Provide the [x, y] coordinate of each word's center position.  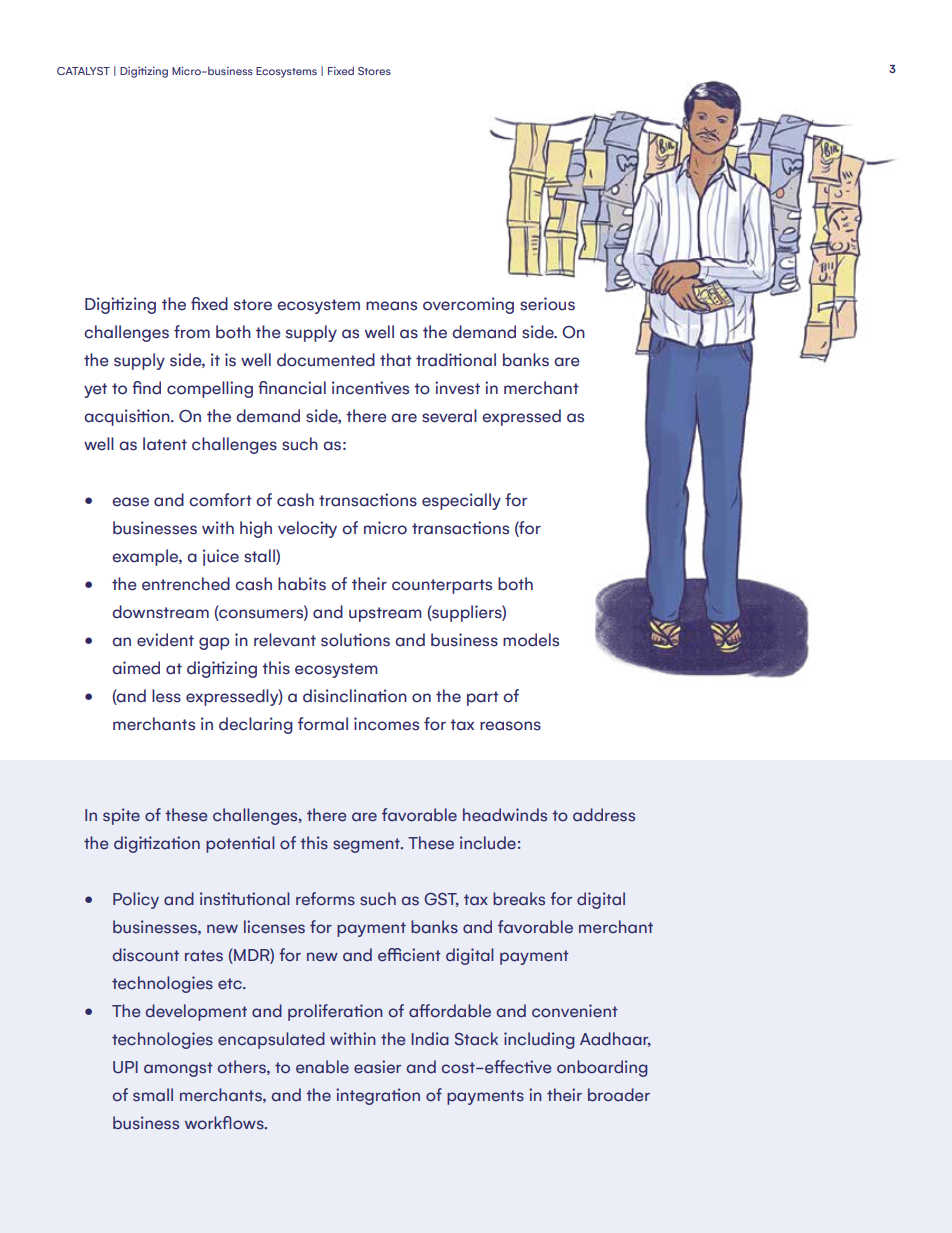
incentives [370, 388]
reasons [510, 726]
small [153, 1095]
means [391, 306]
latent [165, 444]
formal [323, 724]
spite [121, 816]
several [449, 416]
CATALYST [83, 71]
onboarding [602, 1068]
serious [547, 304]
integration [378, 1096]
